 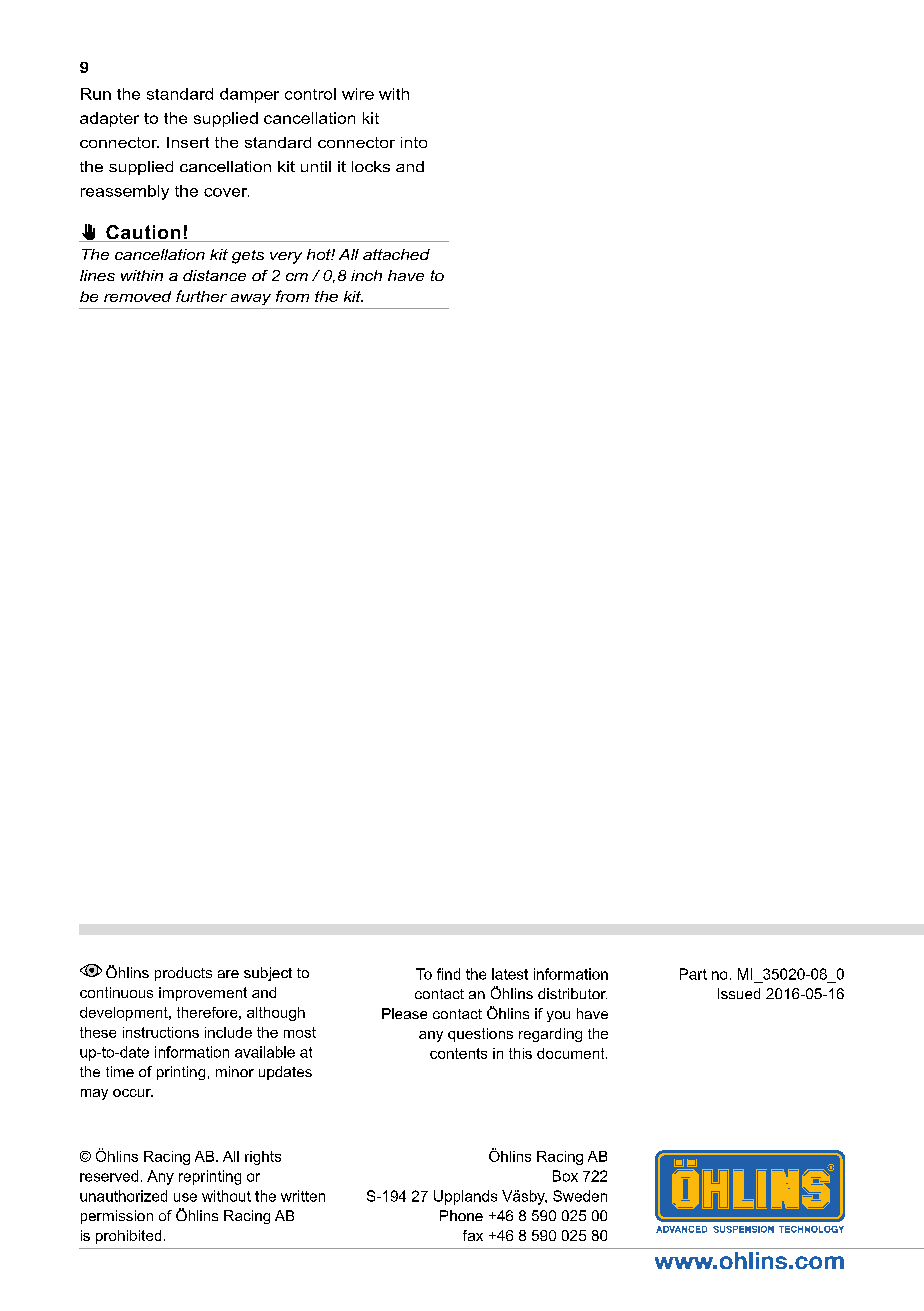 I want to click on are, so click(x=228, y=974).
